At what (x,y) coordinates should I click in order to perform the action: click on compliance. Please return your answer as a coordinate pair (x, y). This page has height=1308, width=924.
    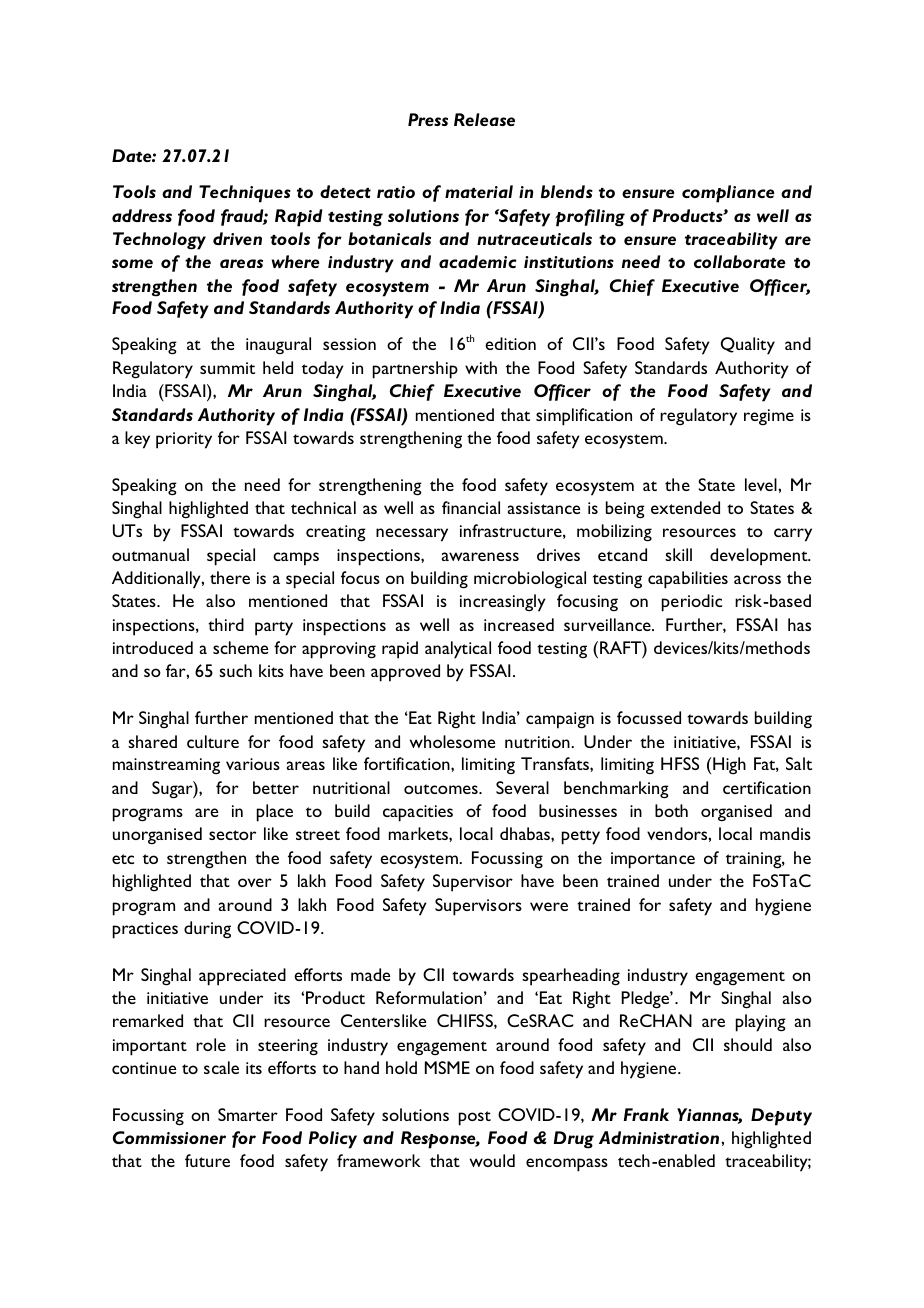
    Looking at the image, I should click on (728, 194).
